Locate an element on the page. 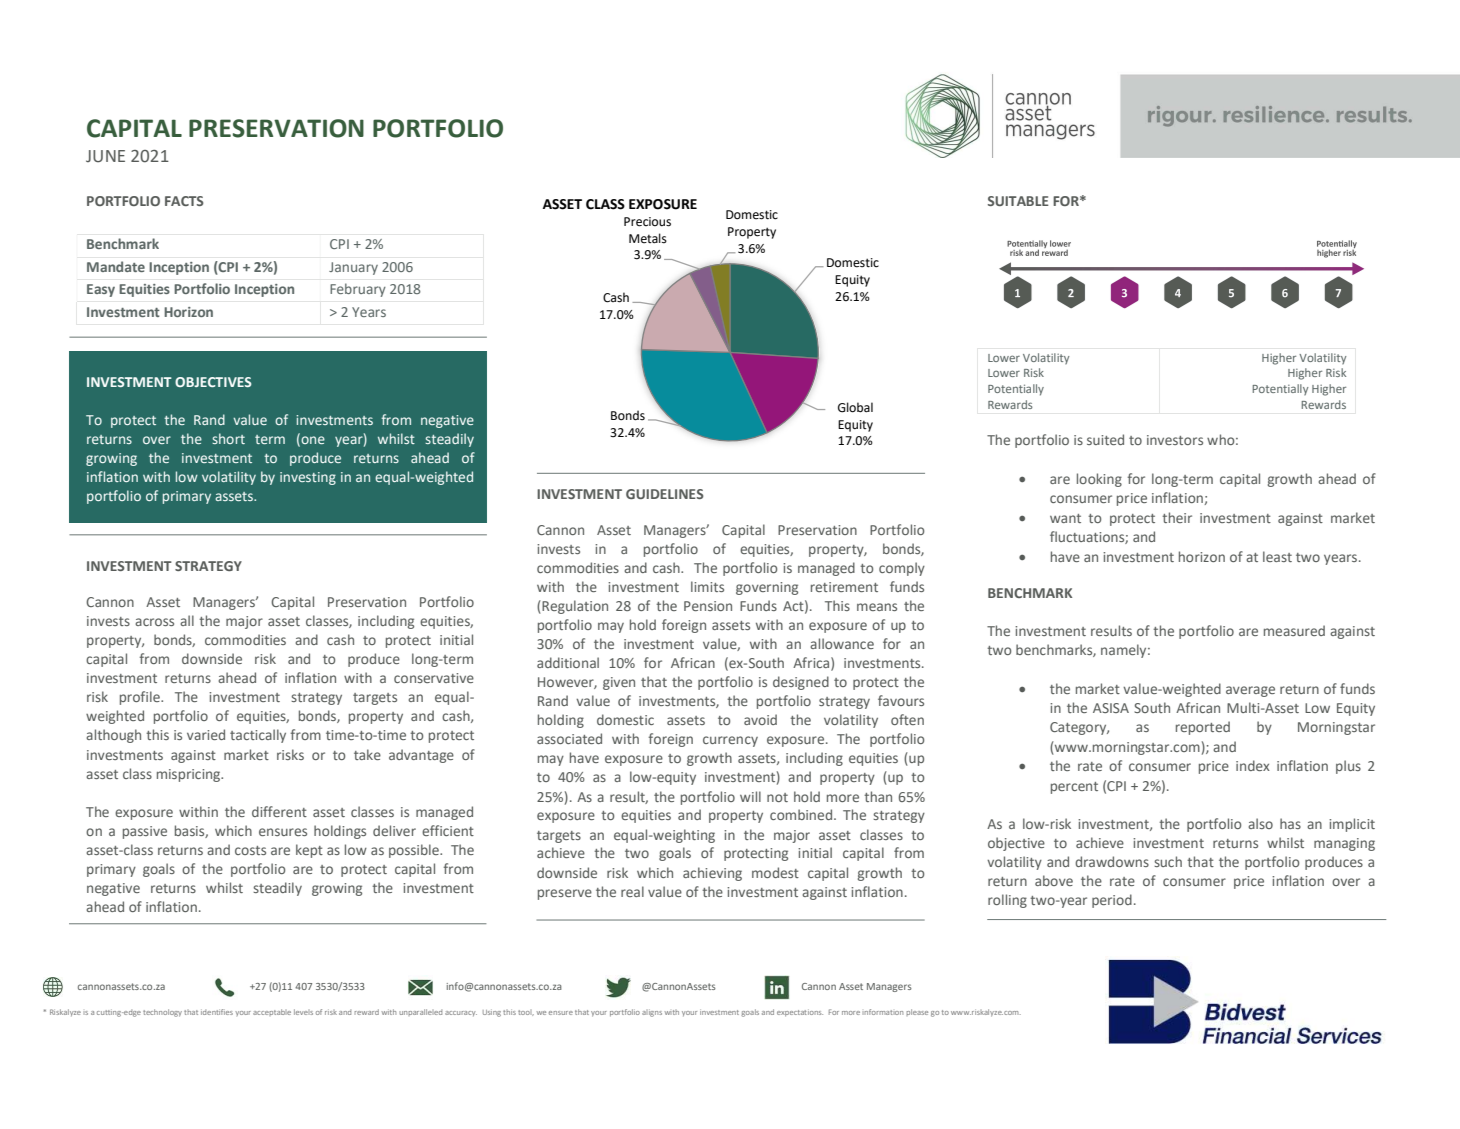  acceptable is located at coordinates (272, 1012).
